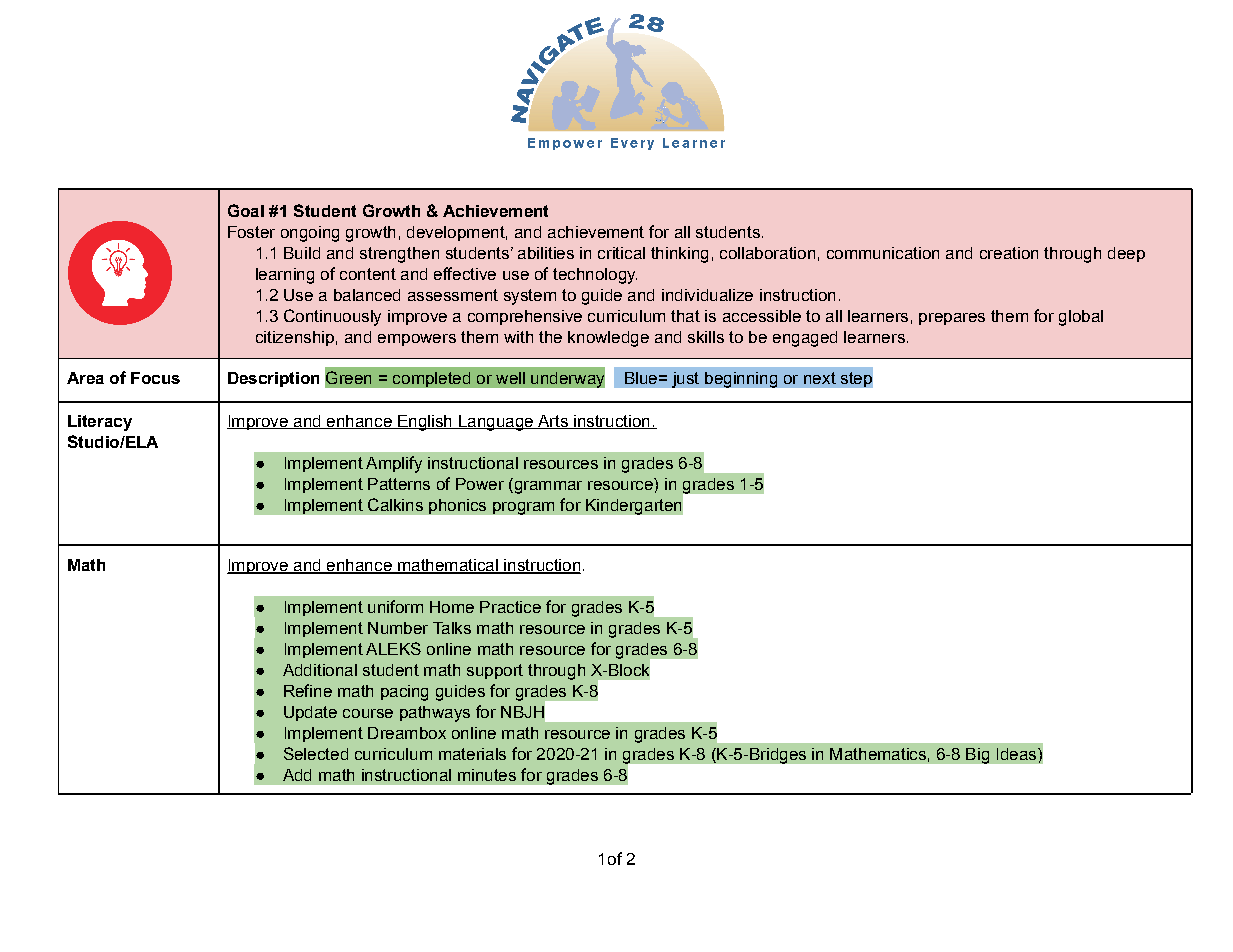 The height and width of the screenshot is (952, 1233). What do you see at coordinates (395, 606) in the screenshot?
I see `uniform` at bounding box center [395, 606].
